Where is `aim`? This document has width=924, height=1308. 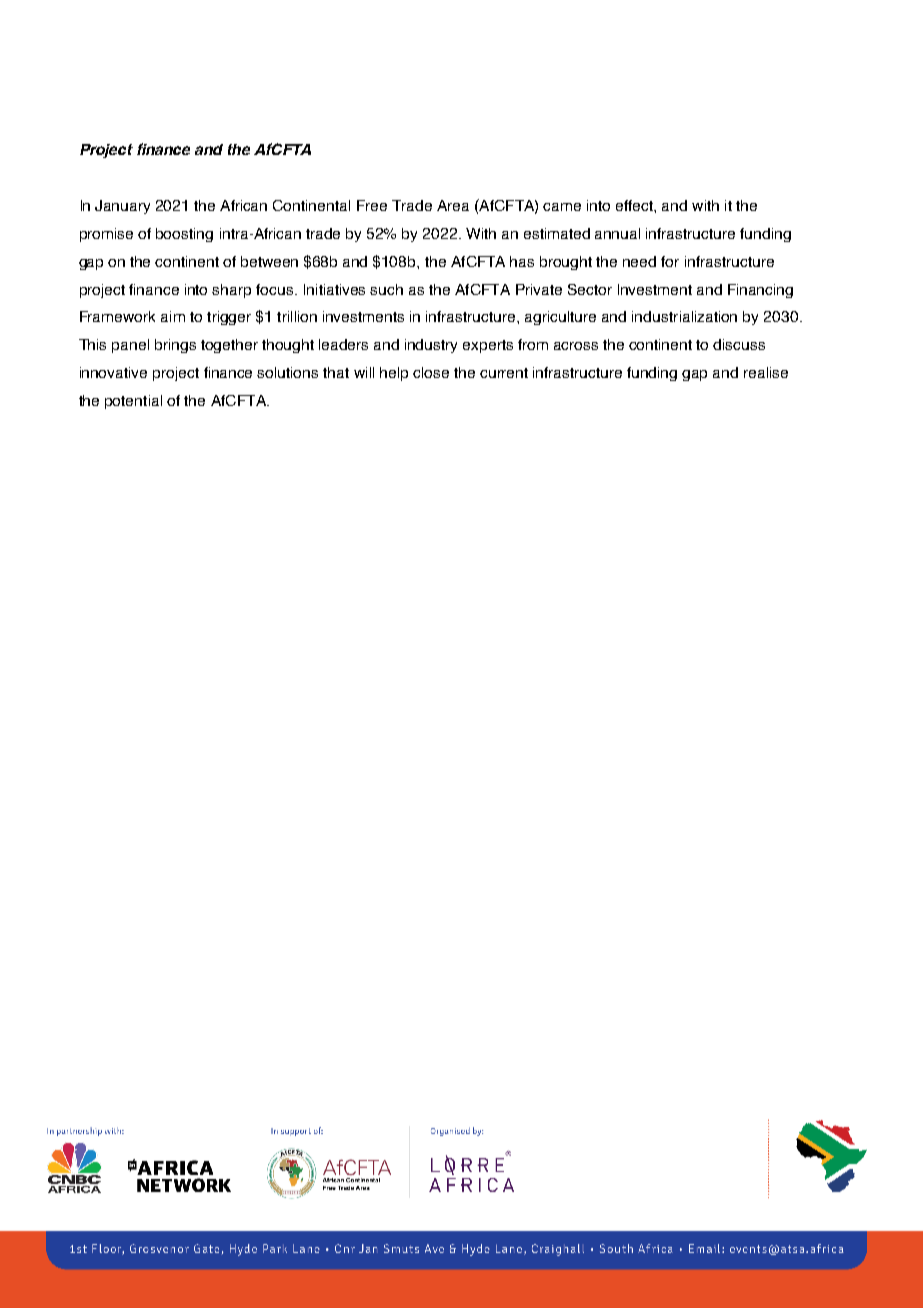 aim is located at coordinates (173, 316).
